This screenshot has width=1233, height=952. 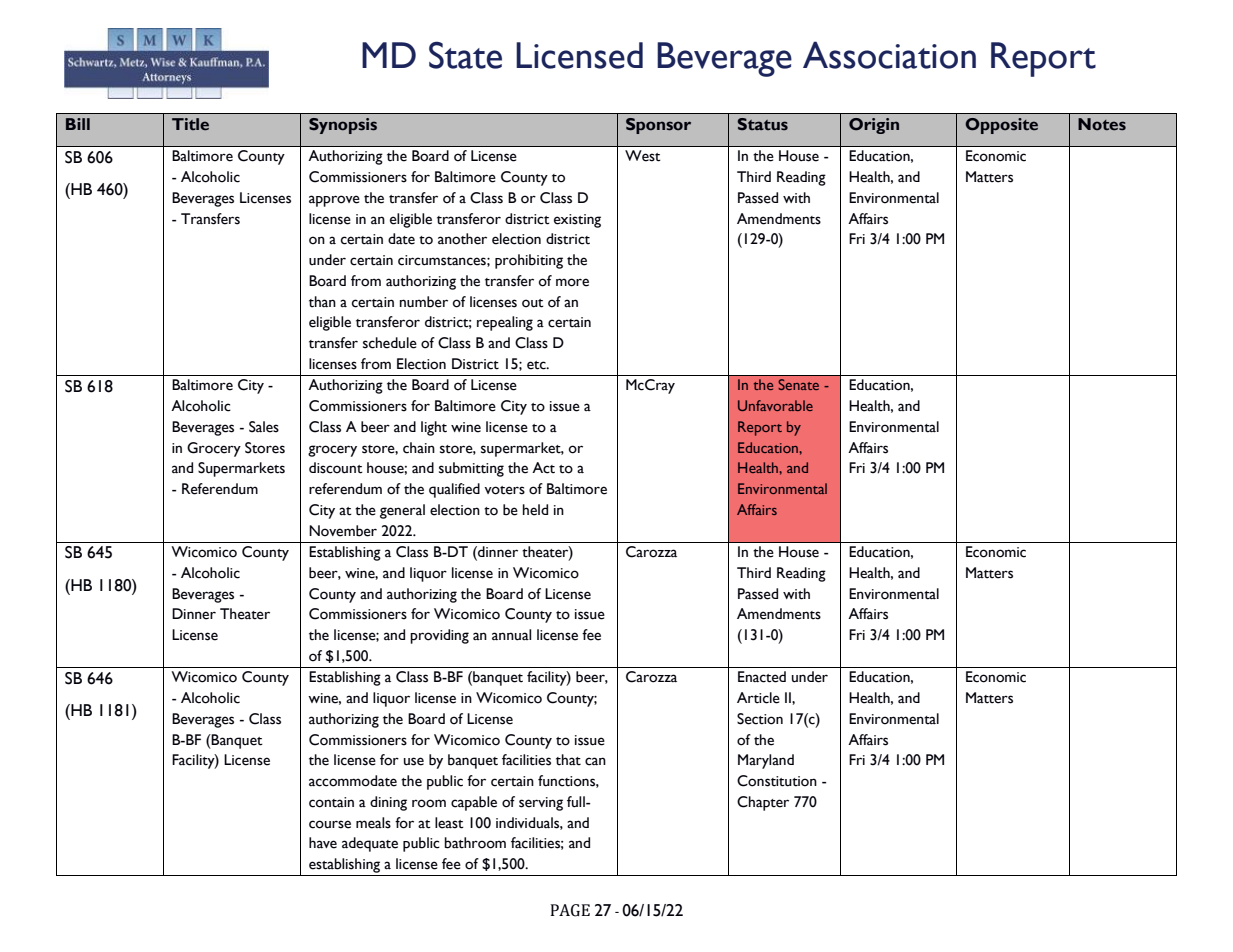 What do you see at coordinates (762, 677) in the screenshot?
I see `Enacted` at bounding box center [762, 677].
